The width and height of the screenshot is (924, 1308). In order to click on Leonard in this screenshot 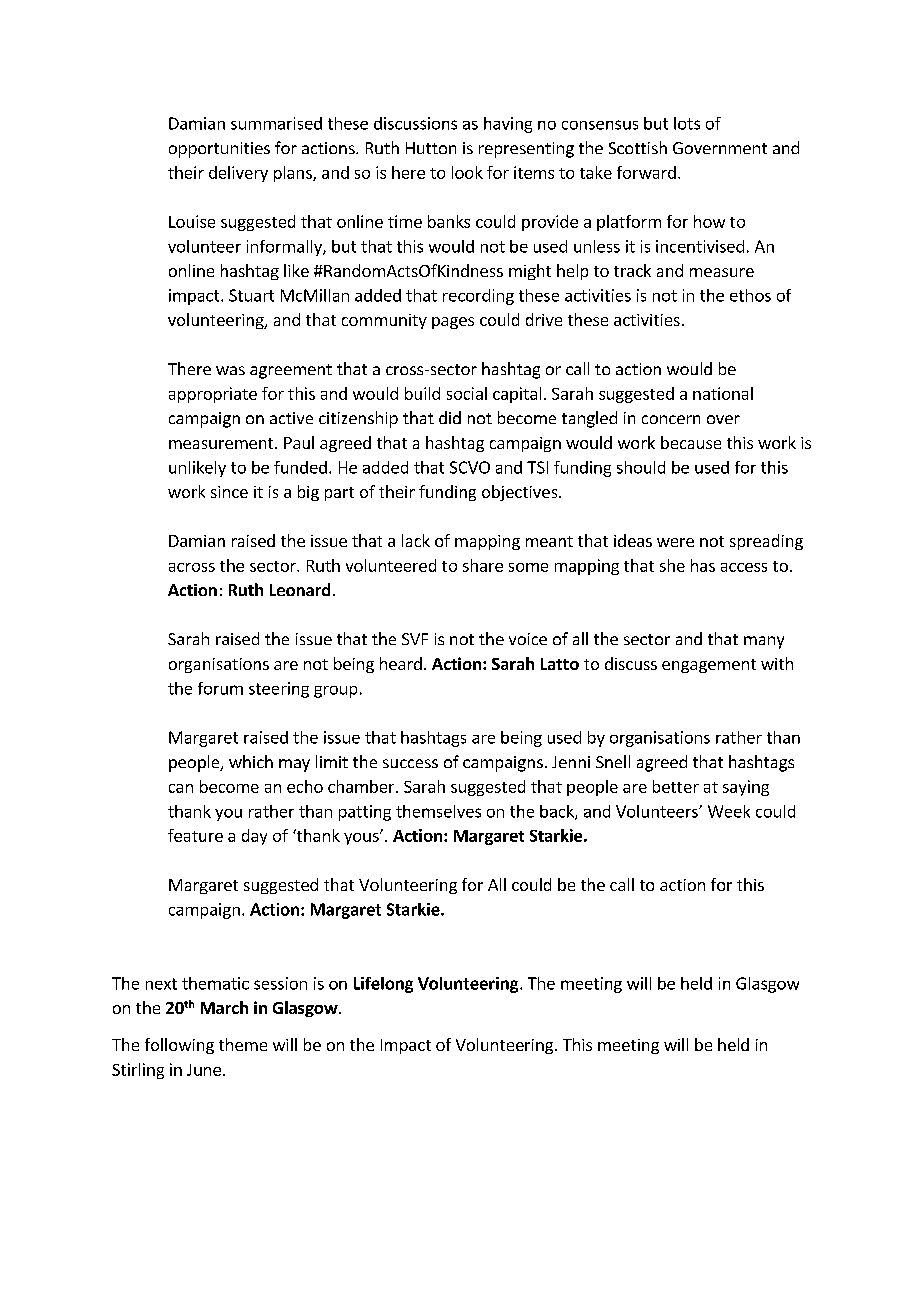, I will do `click(300, 589)`.
